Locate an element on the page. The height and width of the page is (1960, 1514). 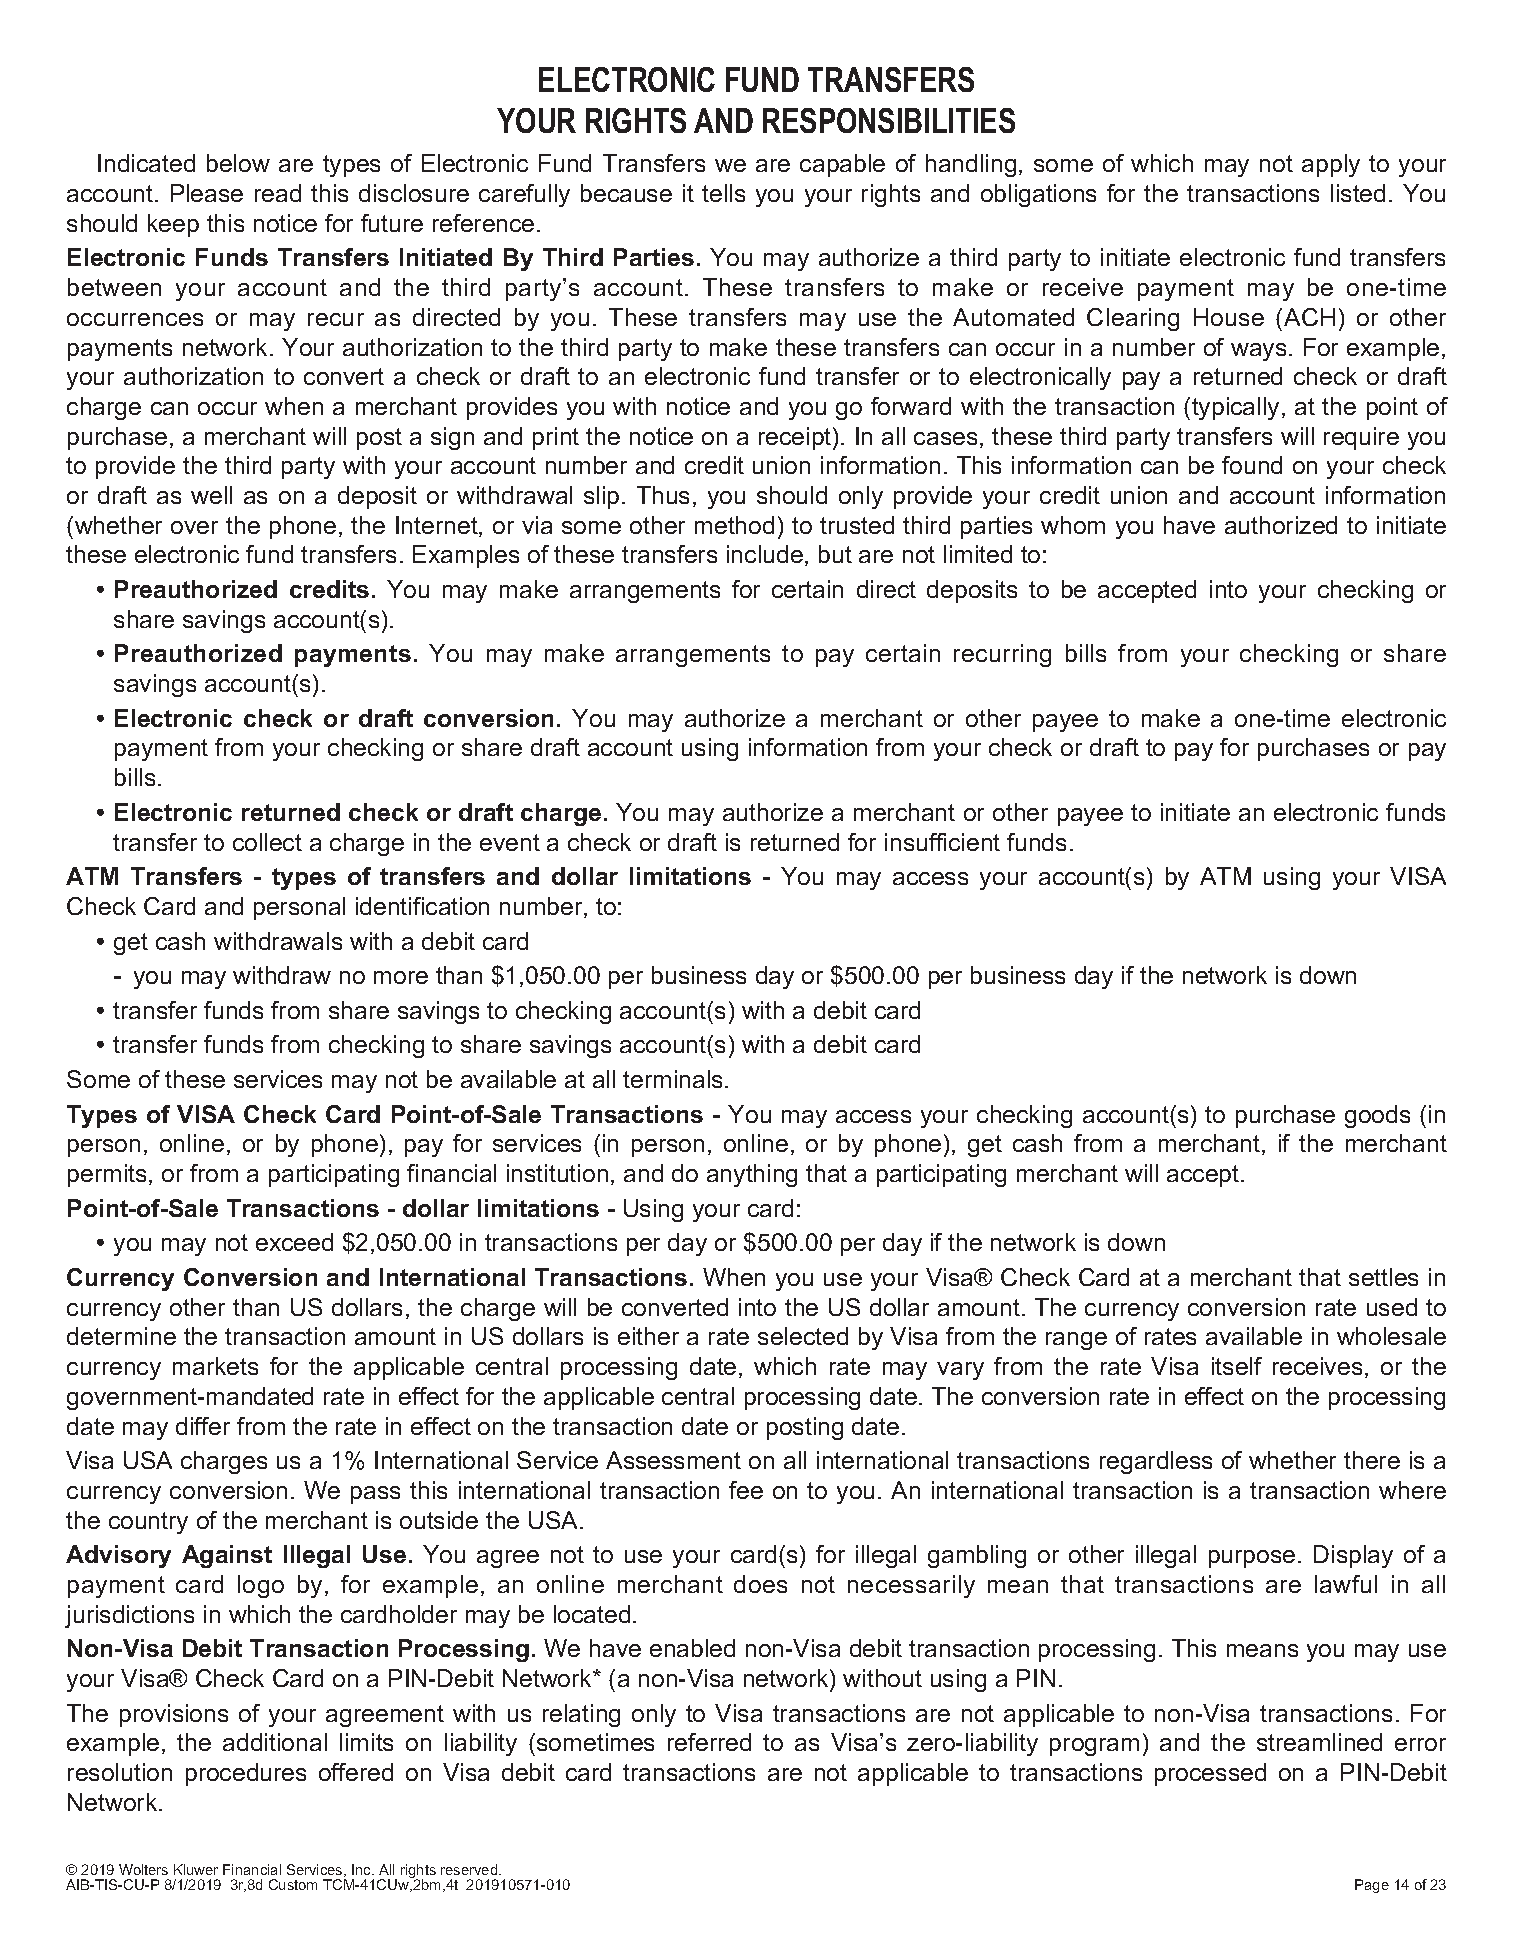
apply is located at coordinates (1331, 165).
